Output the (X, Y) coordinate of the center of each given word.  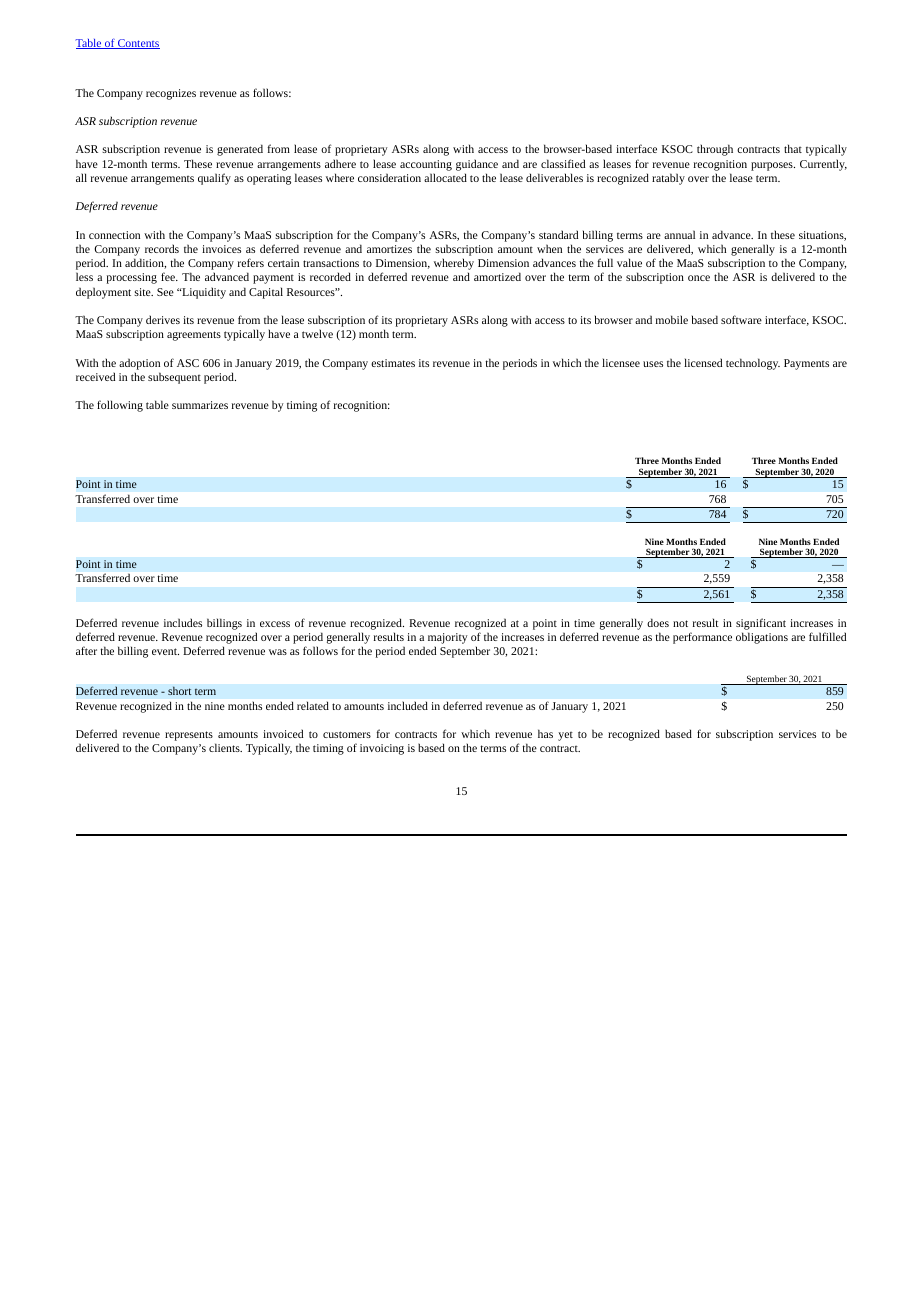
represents (189, 736)
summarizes (200, 405)
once (699, 278)
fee (169, 276)
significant (761, 624)
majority (448, 640)
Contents (138, 44)
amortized (497, 276)
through (715, 150)
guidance (477, 165)
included (408, 706)
